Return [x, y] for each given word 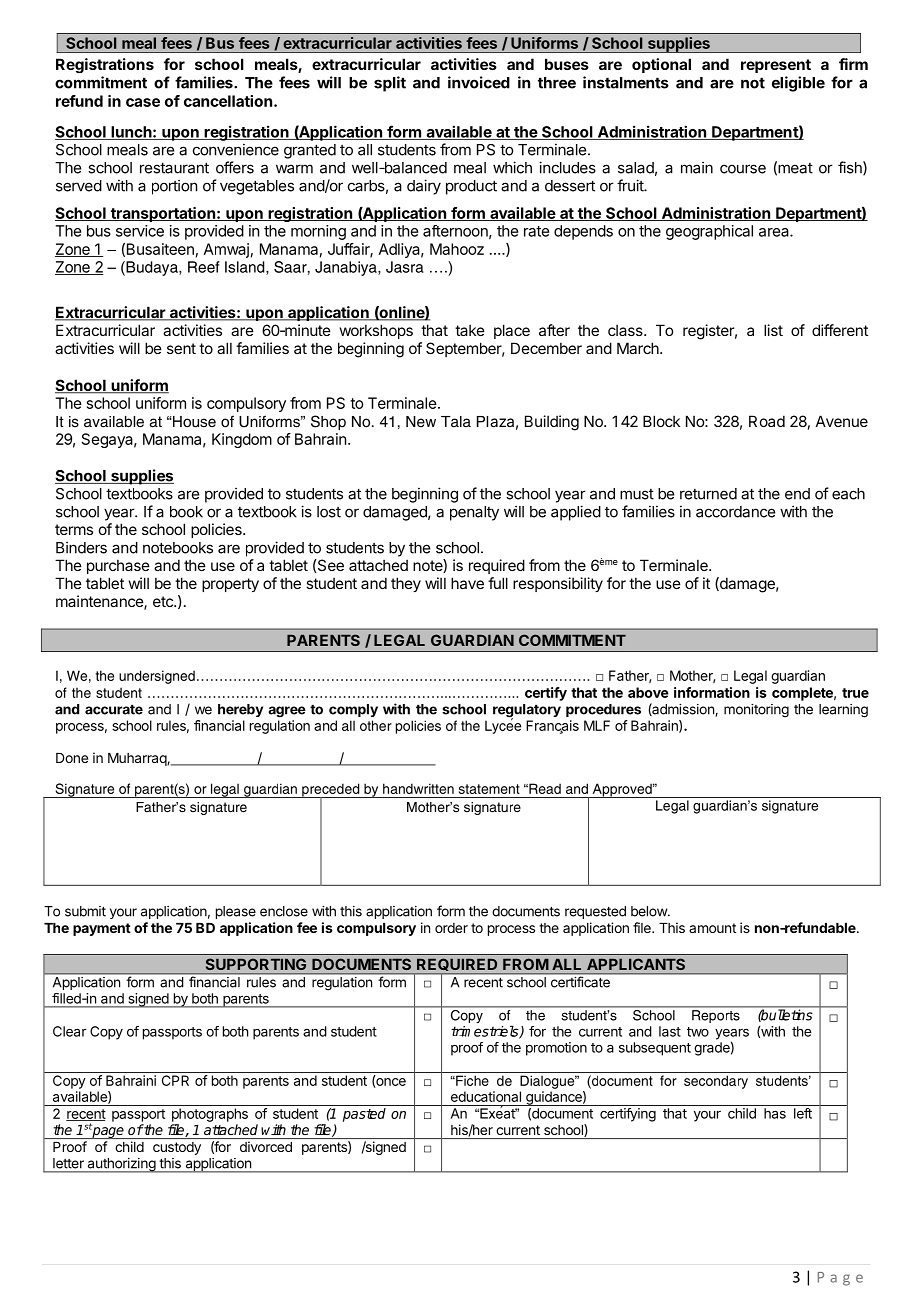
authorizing [121, 1165]
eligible [798, 84]
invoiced [479, 82]
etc [164, 601]
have [467, 583]
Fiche [471, 1080]
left [803, 1113]
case [143, 102]
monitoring [756, 711]
